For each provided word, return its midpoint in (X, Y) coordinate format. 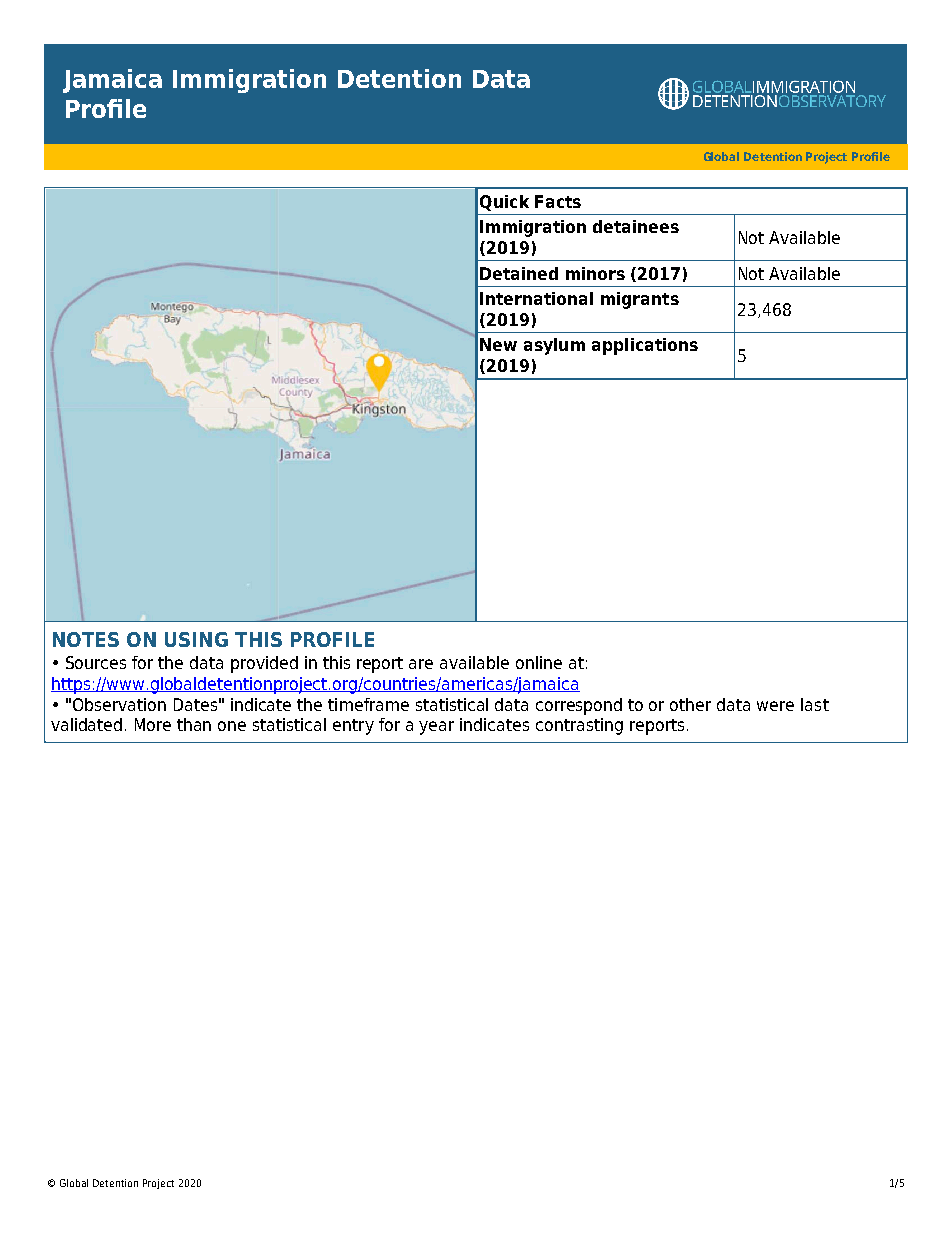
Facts (558, 201)
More (153, 724)
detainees (636, 226)
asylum (554, 346)
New (498, 344)
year (436, 728)
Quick (504, 203)
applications (645, 346)
